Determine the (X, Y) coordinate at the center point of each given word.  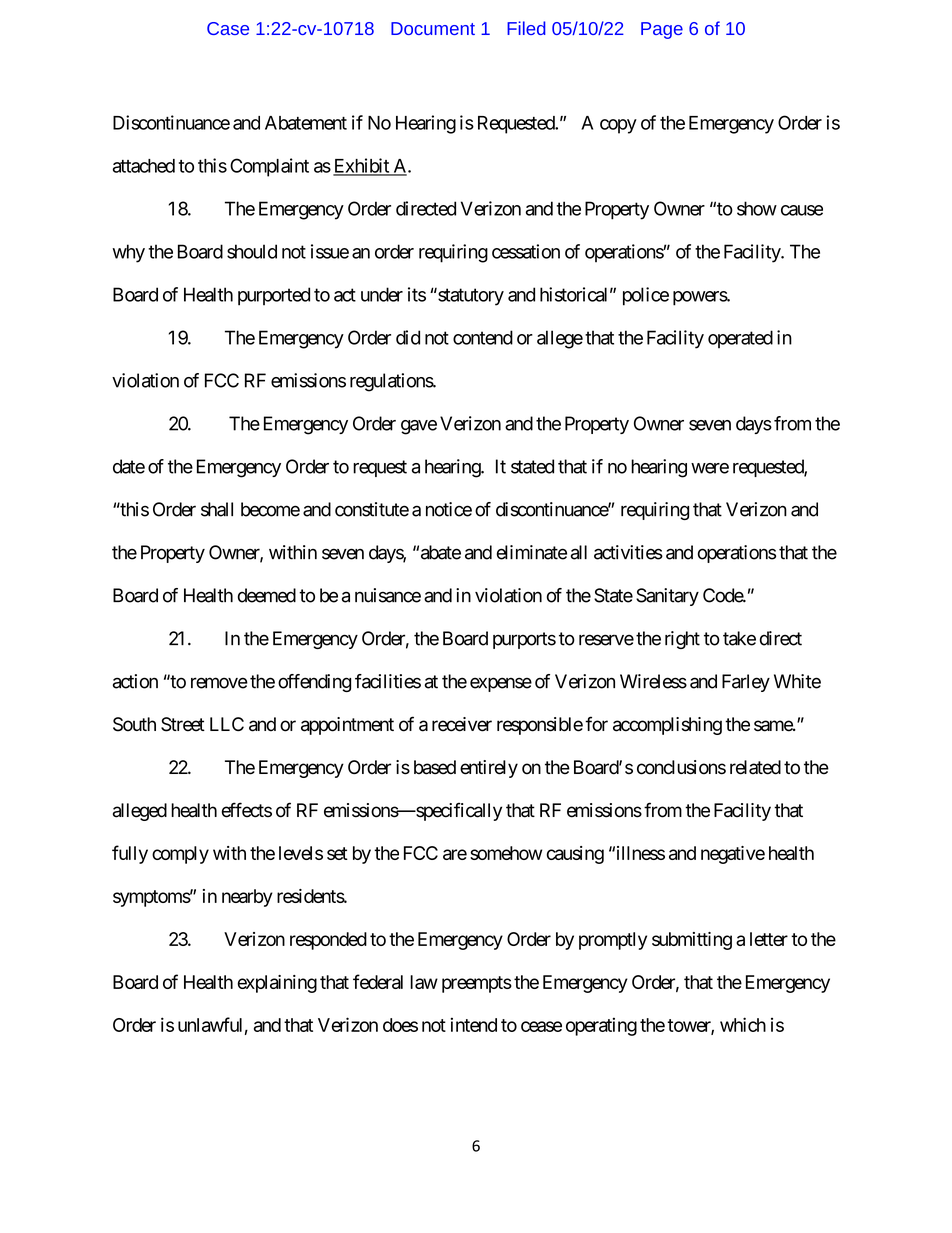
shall (217, 509)
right (682, 640)
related (755, 767)
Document (433, 28)
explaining (277, 984)
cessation (526, 251)
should (252, 251)
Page (662, 30)
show (757, 208)
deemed (267, 595)
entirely (489, 769)
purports (524, 640)
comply (180, 855)
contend (483, 337)
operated (740, 339)
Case (228, 28)
